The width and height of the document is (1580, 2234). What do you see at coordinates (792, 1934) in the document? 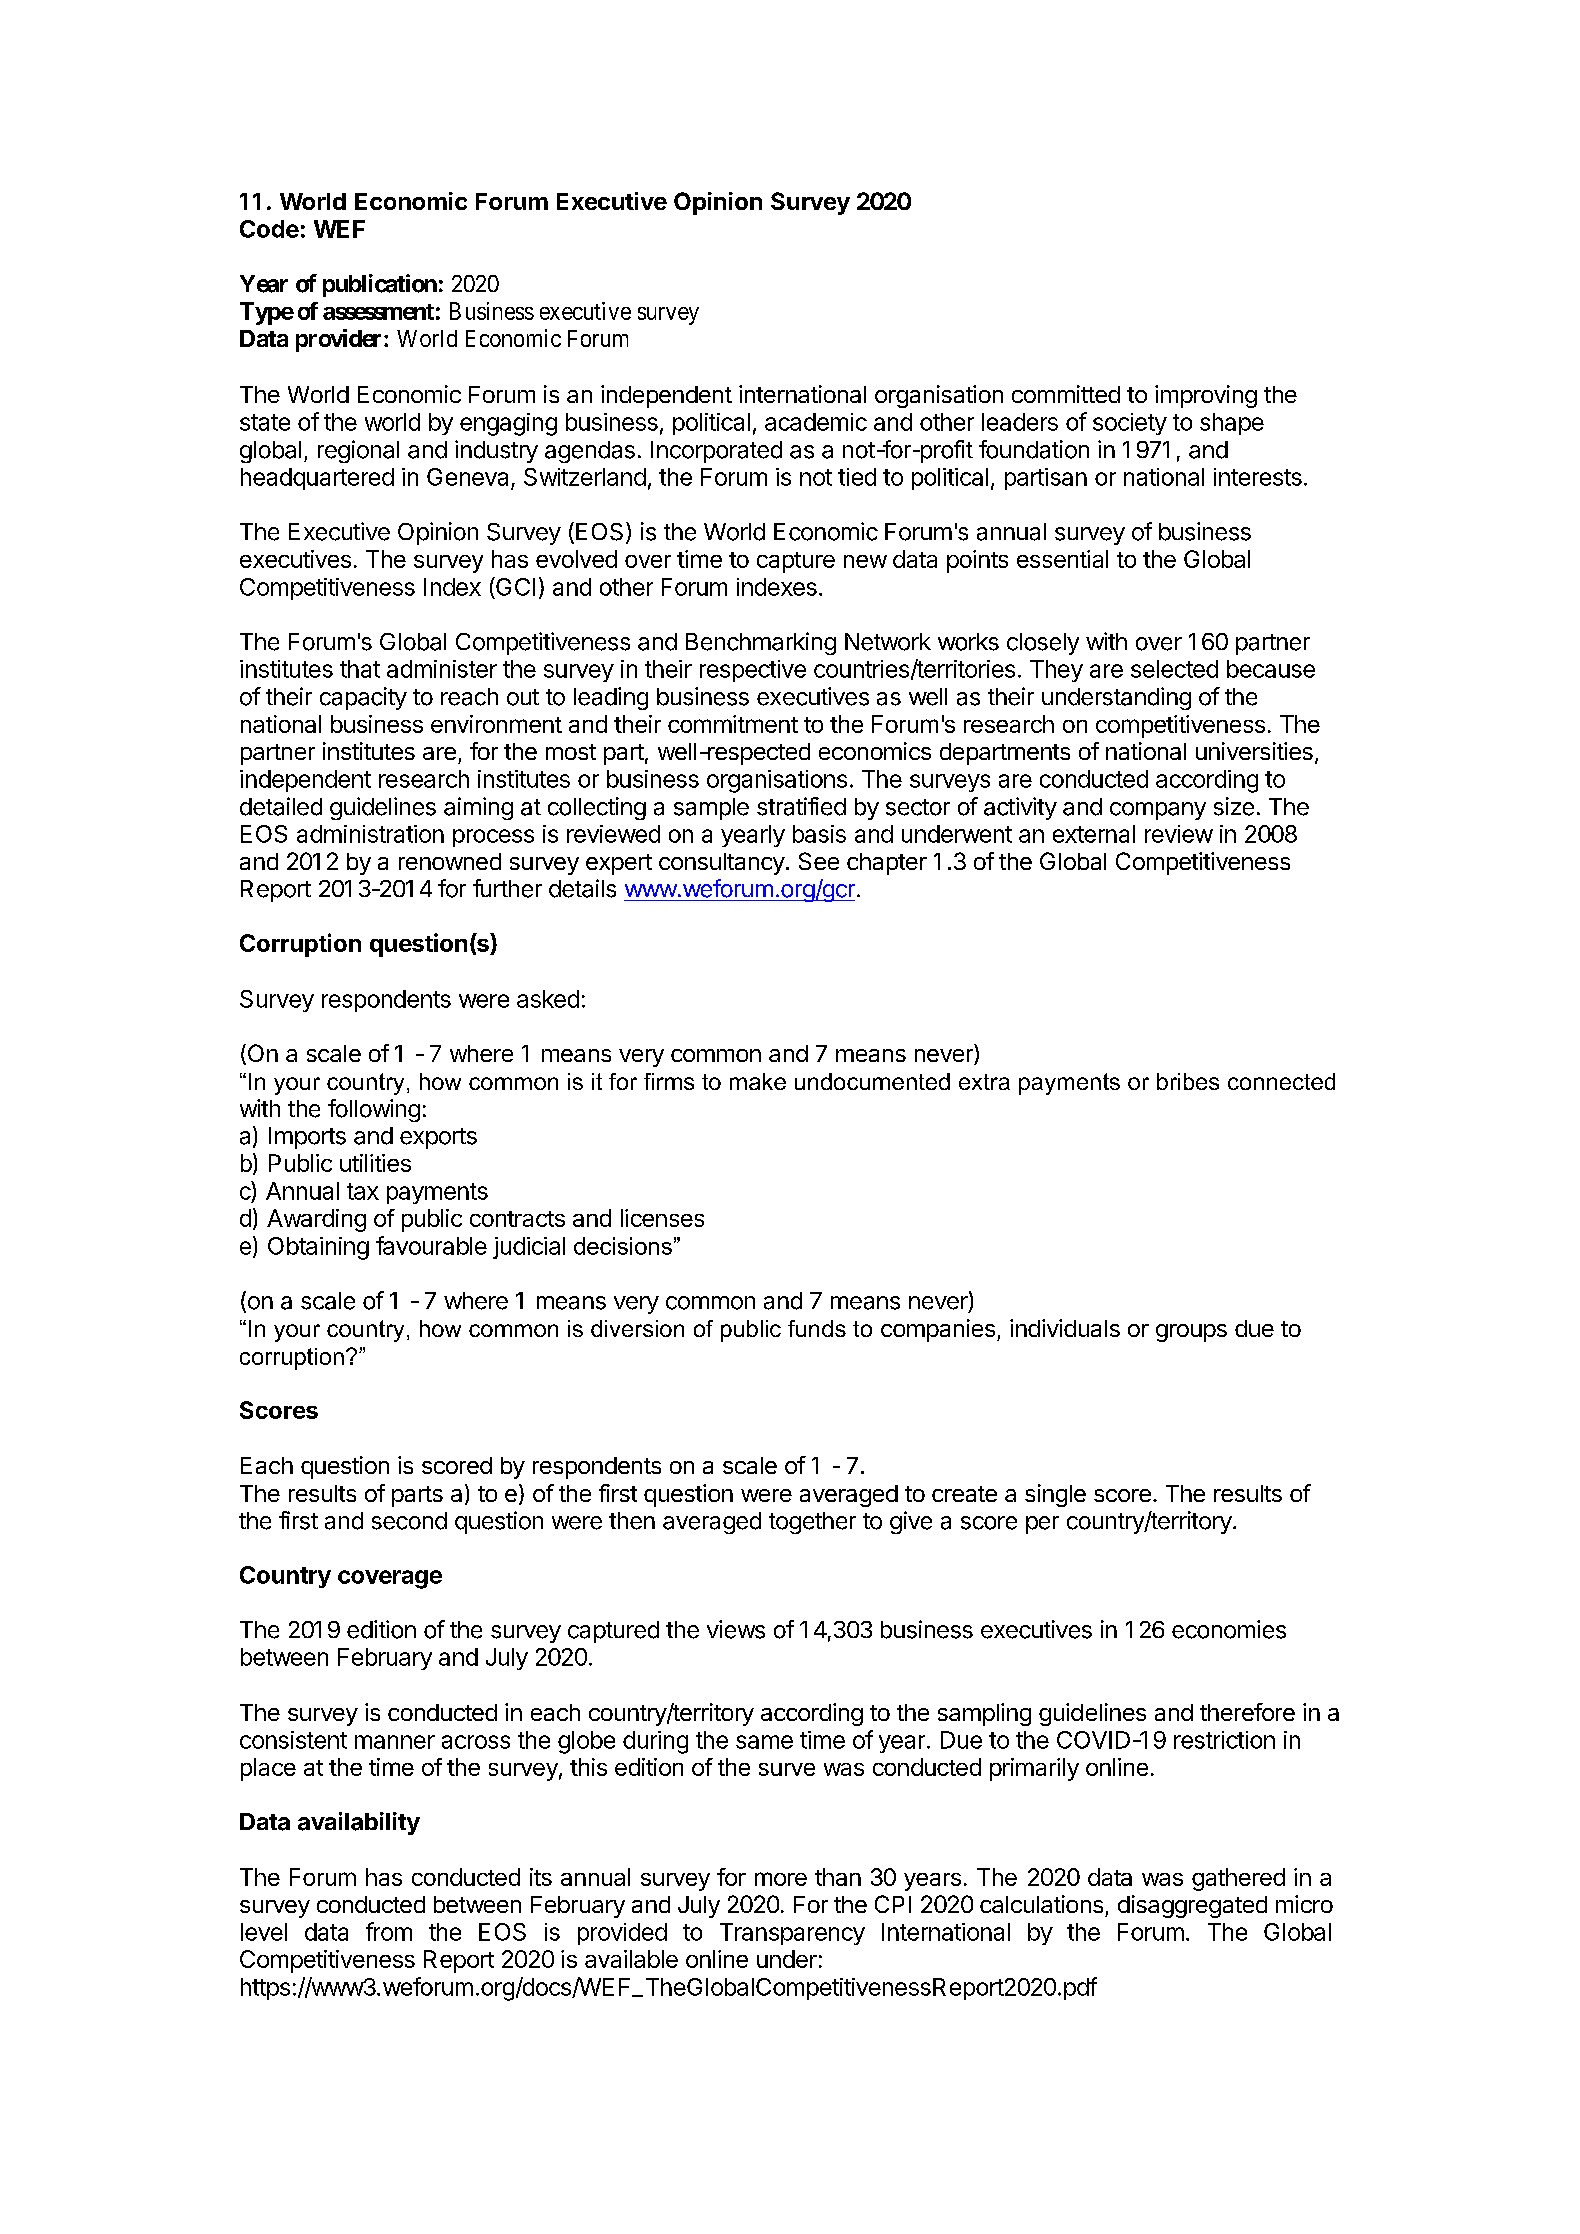
I see `Transparency` at bounding box center [792, 1934].
